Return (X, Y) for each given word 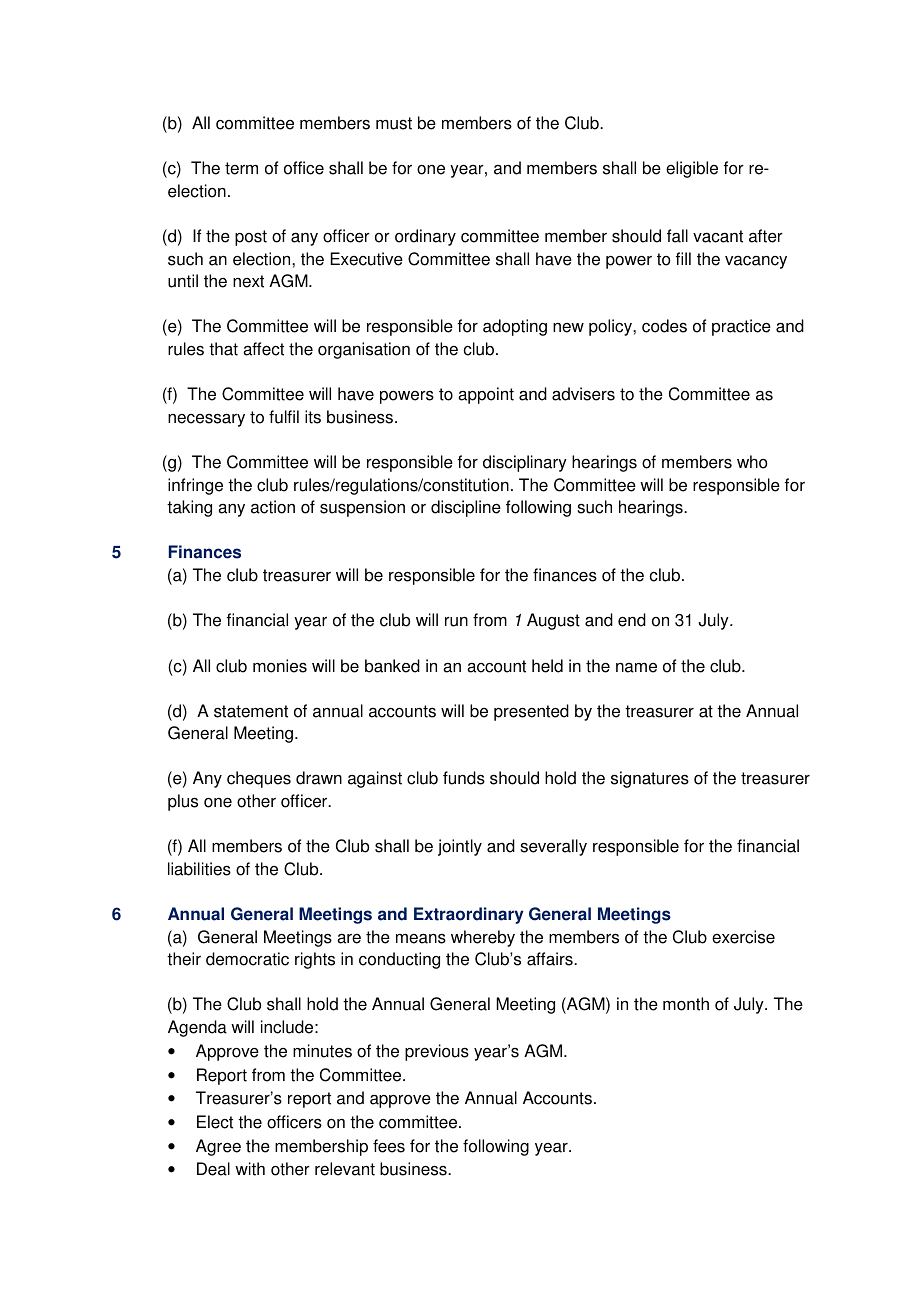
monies (280, 666)
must (394, 123)
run (456, 622)
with (250, 1169)
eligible (692, 169)
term (241, 168)
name (636, 668)
